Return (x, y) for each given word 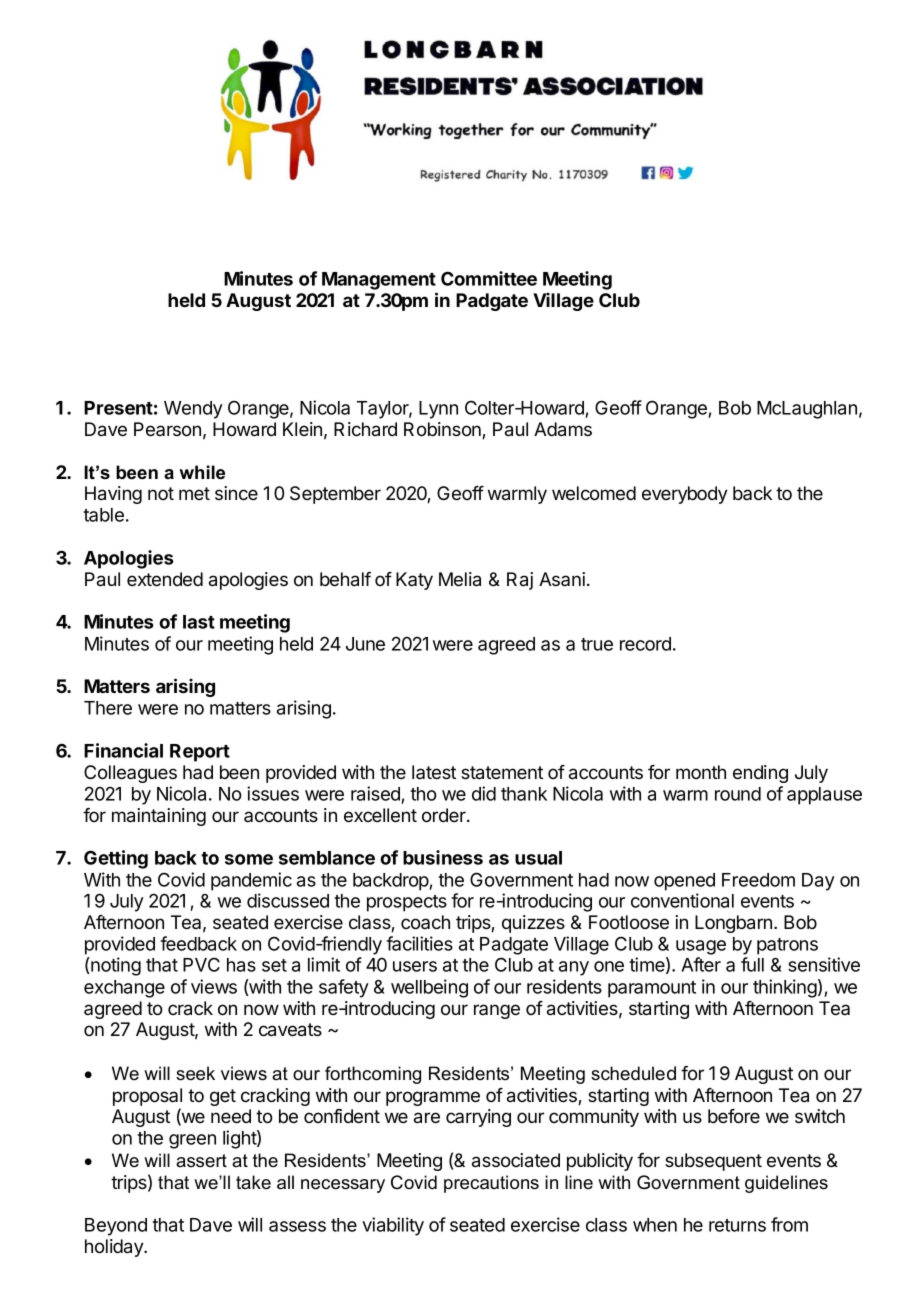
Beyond (116, 1227)
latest (434, 772)
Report (200, 753)
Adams (563, 429)
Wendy (193, 410)
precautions (491, 1184)
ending (760, 774)
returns (737, 1225)
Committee (489, 278)
